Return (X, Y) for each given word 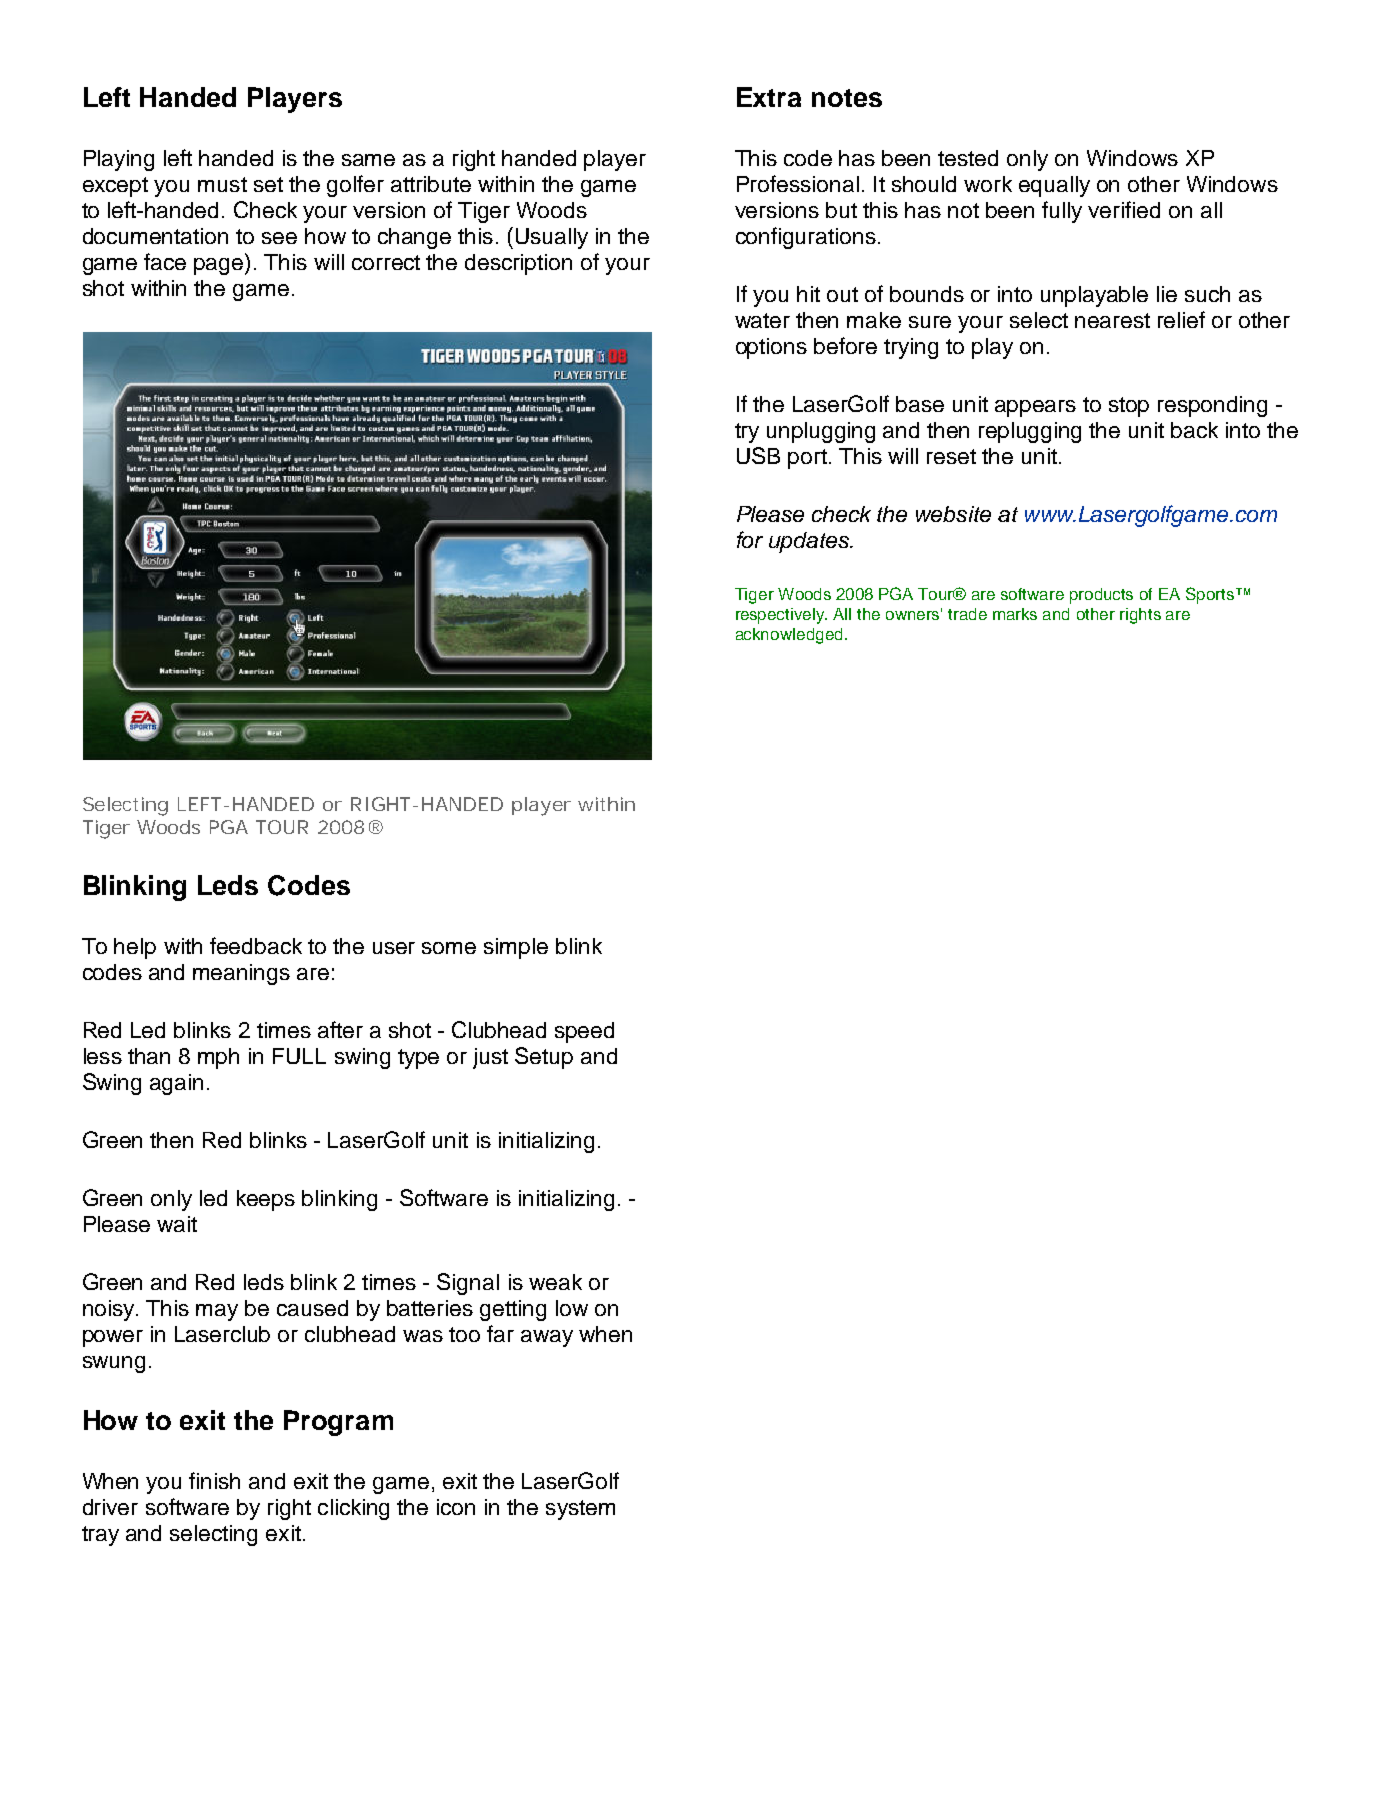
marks (1015, 614)
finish (214, 1480)
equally (1054, 186)
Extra (769, 97)
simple (516, 948)
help (135, 948)
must (222, 184)
